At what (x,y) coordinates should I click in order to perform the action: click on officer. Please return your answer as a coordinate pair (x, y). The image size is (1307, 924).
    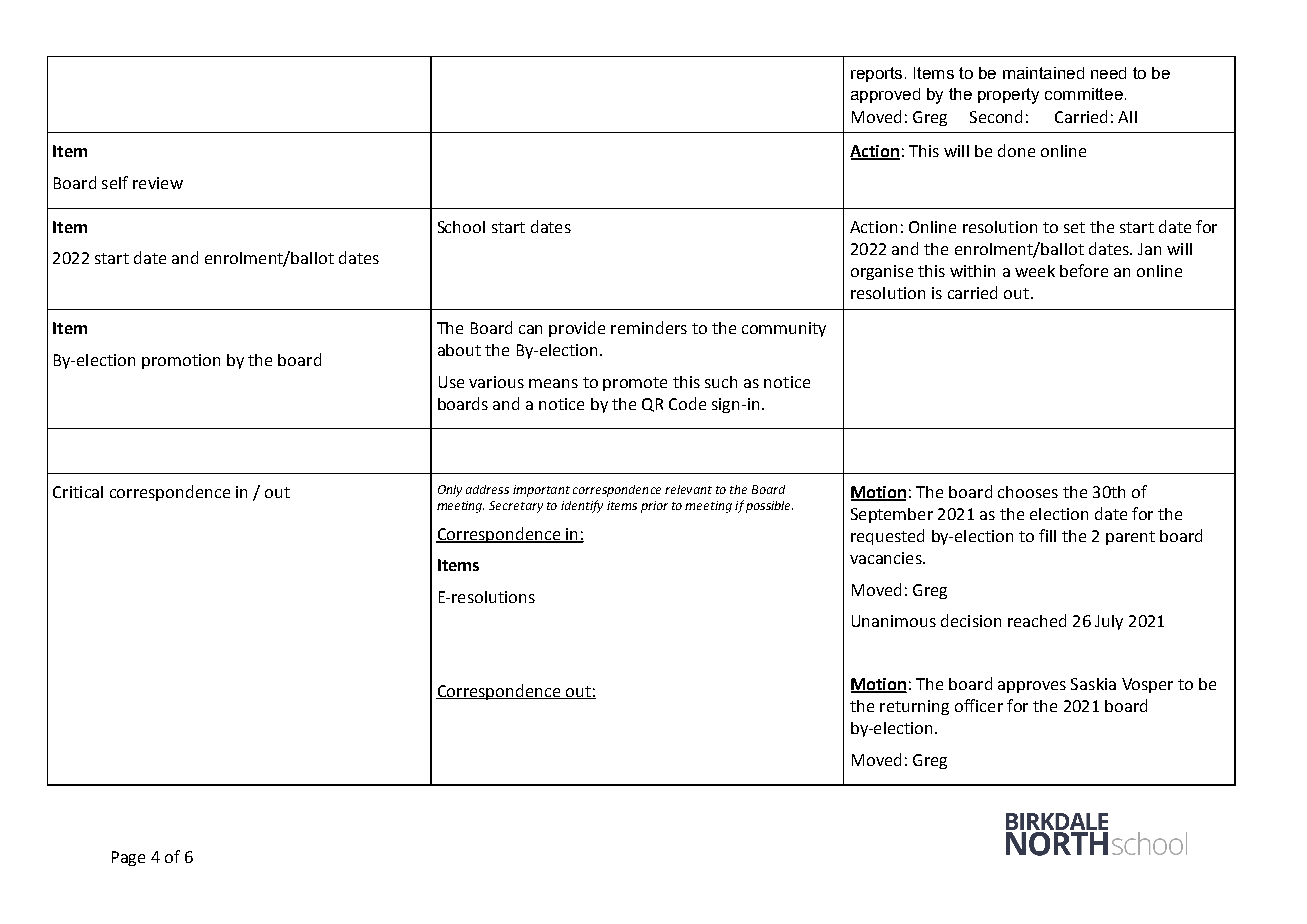
    Looking at the image, I should click on (979, 705).
